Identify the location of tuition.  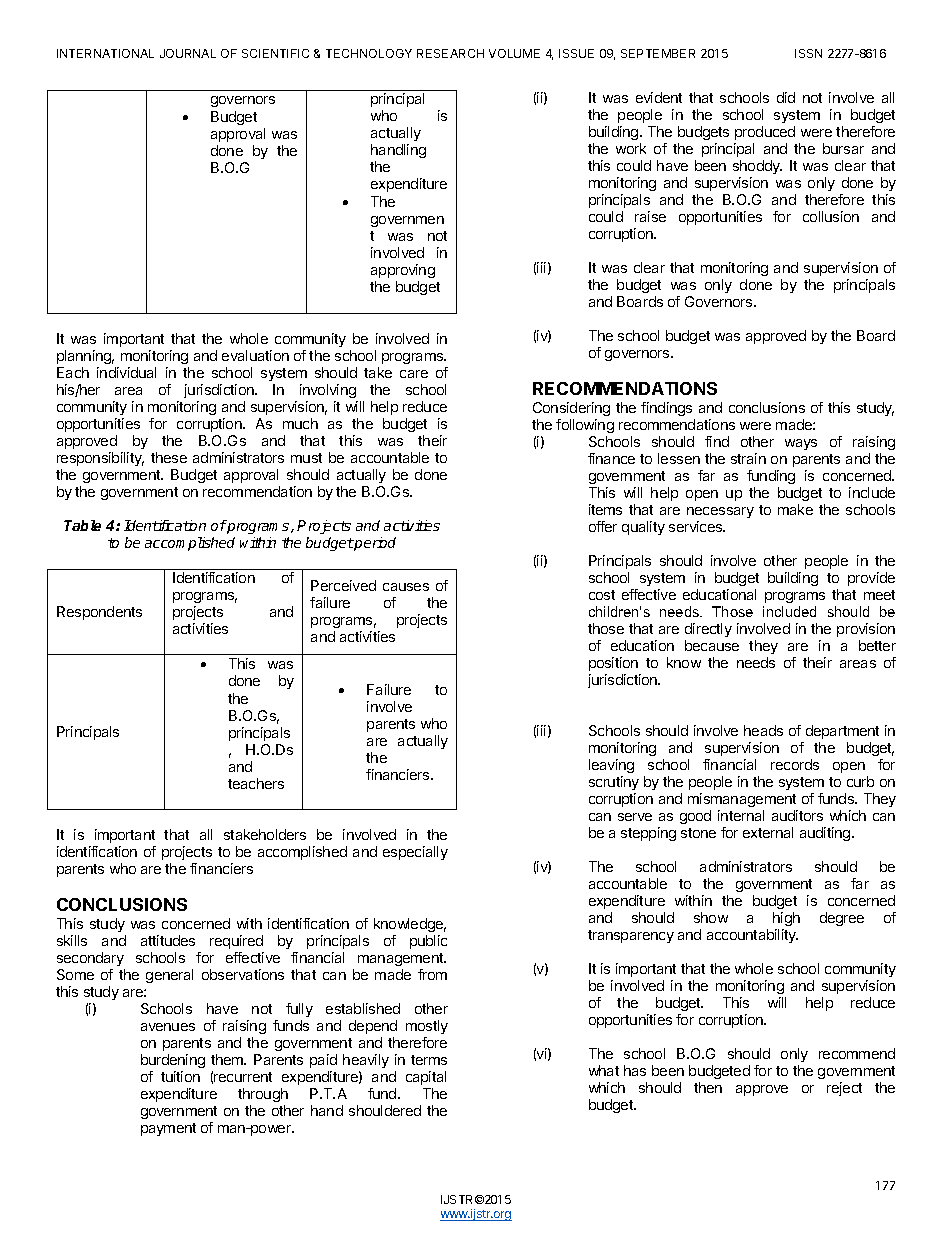
(180, 1076).
